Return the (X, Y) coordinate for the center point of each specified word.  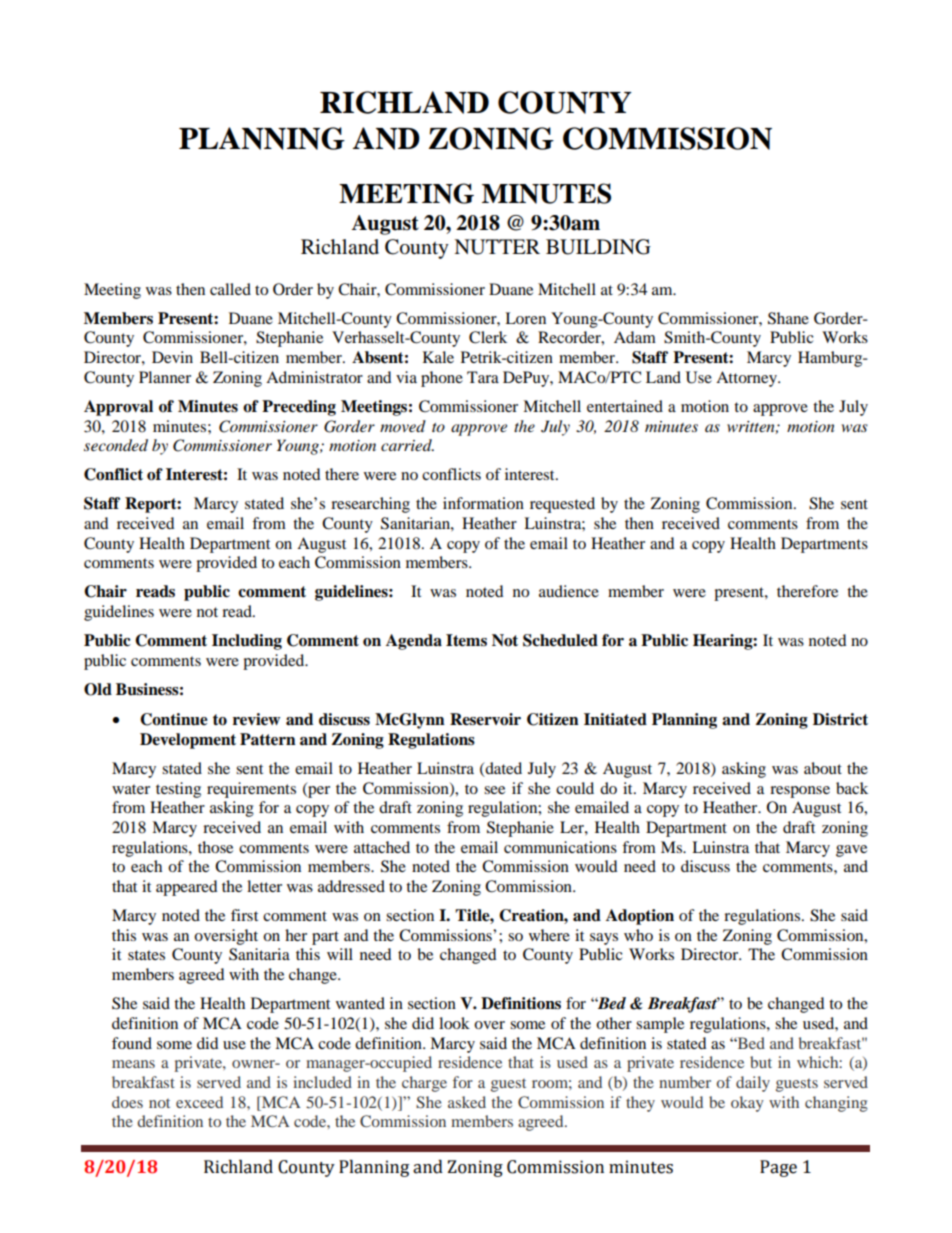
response (800, 792)
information (483, 503)
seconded (116, 445)
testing (178, 790)
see (494, 790)
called (230, 289)
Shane (788, 318)
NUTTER (497, 247)
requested (562, 505)
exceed (199, 1102)
